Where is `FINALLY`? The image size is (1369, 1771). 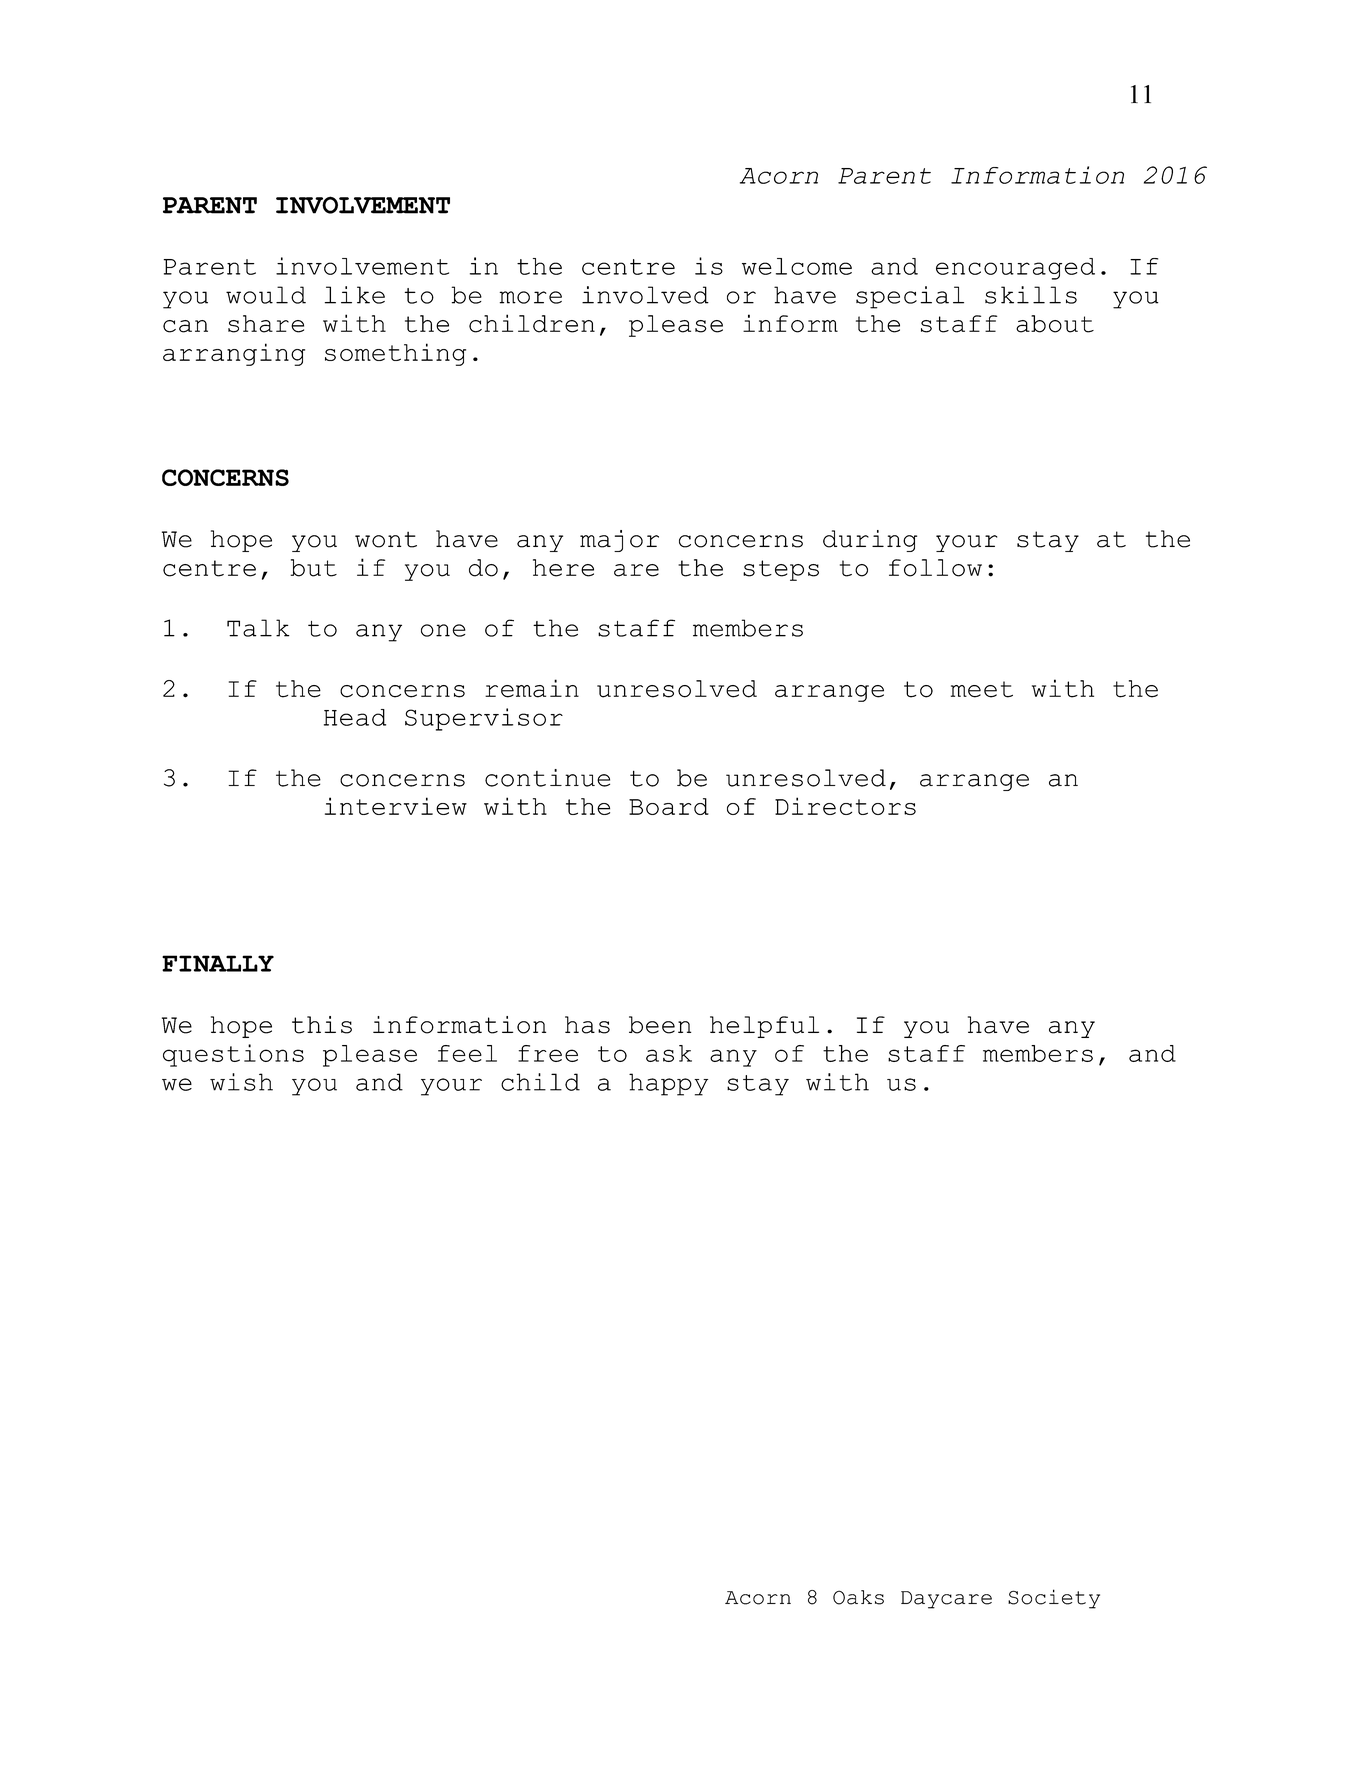
FINALLY is located at coordinates (218, 963).
